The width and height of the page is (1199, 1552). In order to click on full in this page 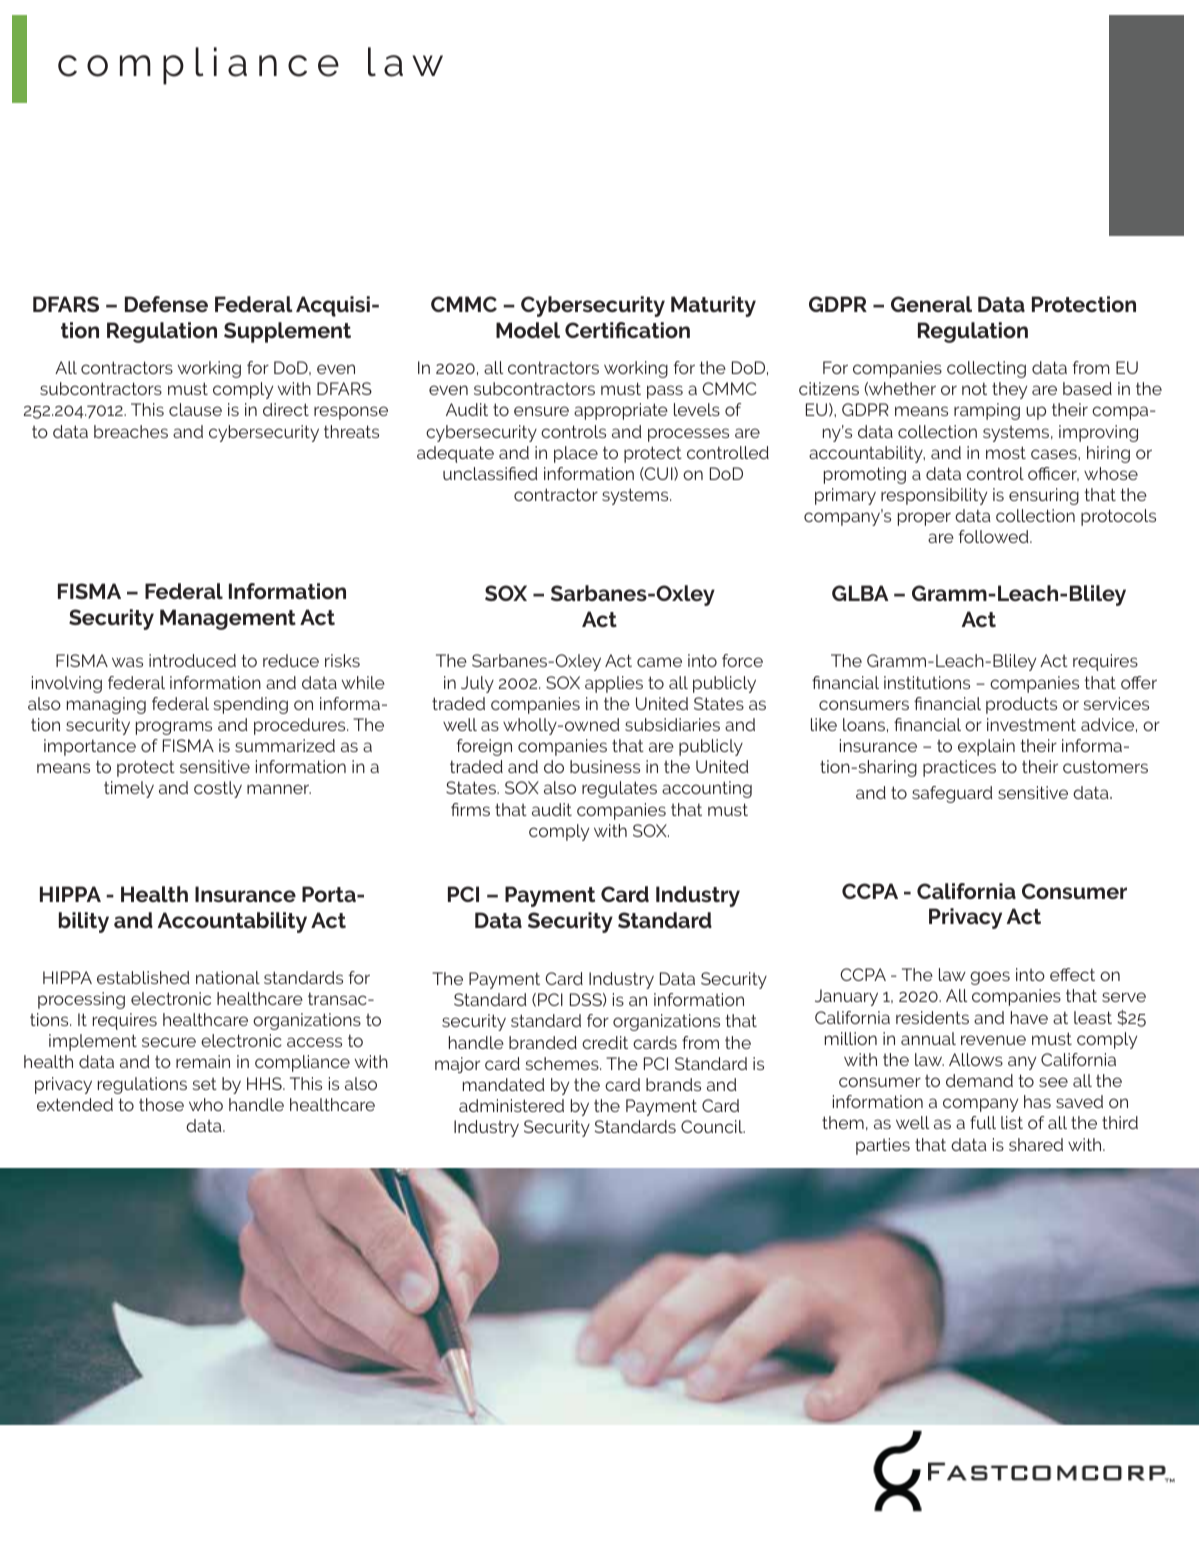, I will do `click(983, 1122)`.
